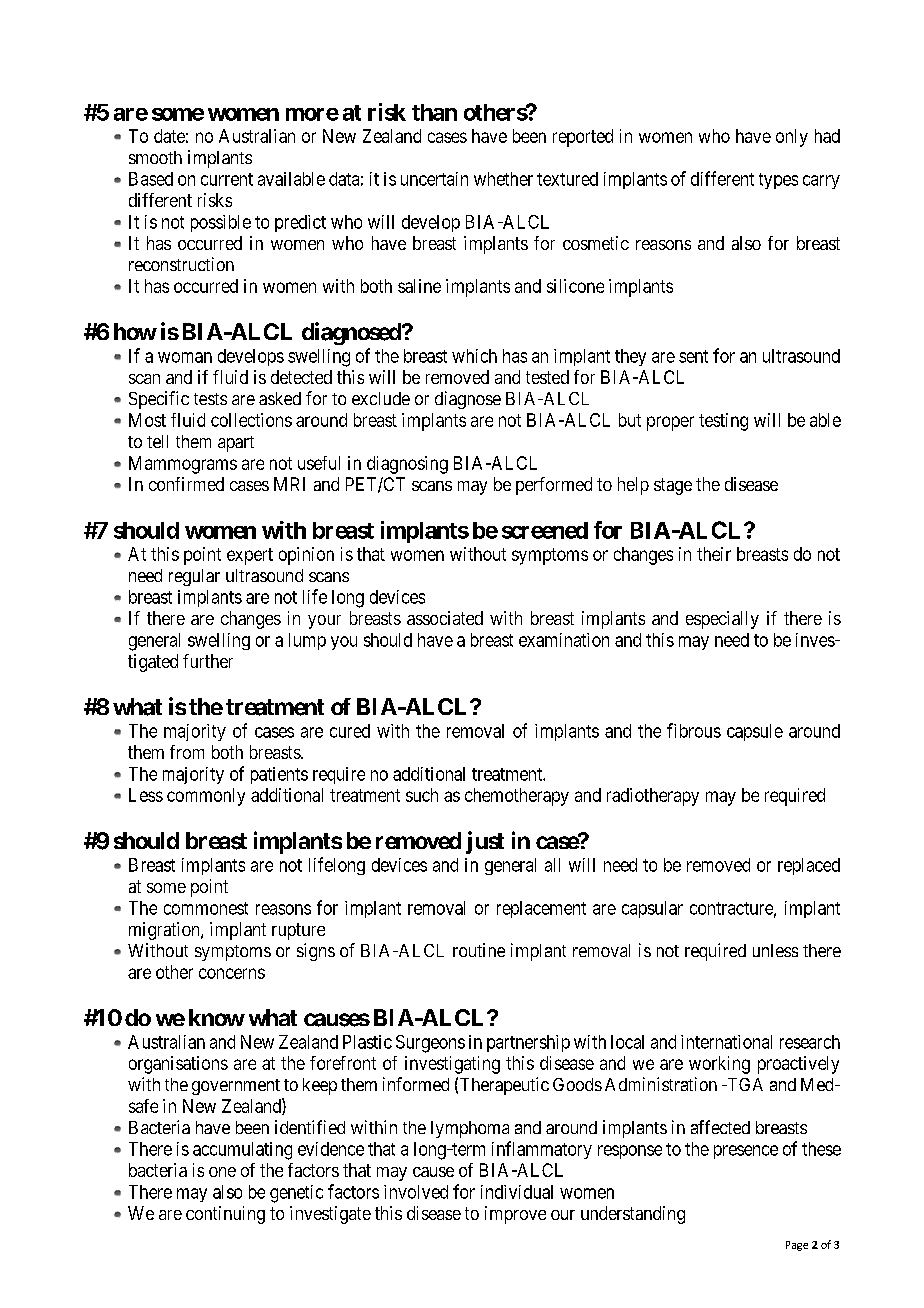 This screenshot has width=924, height=1308. Describe the element at coordinates (503, 179) in the screenshot. I see `whether` at that location.
